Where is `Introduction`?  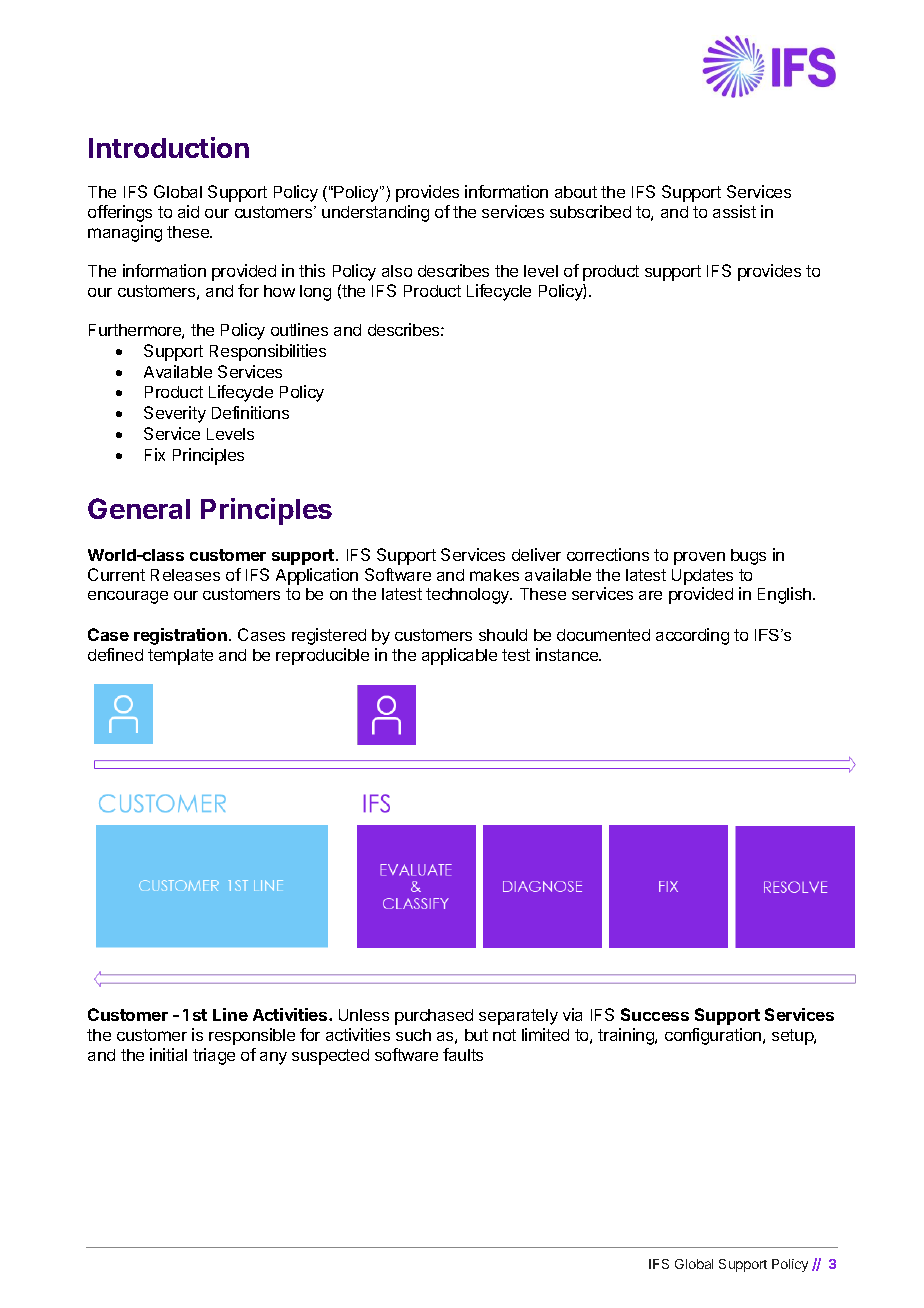 Introduction is located at coordinates (169, 147).
